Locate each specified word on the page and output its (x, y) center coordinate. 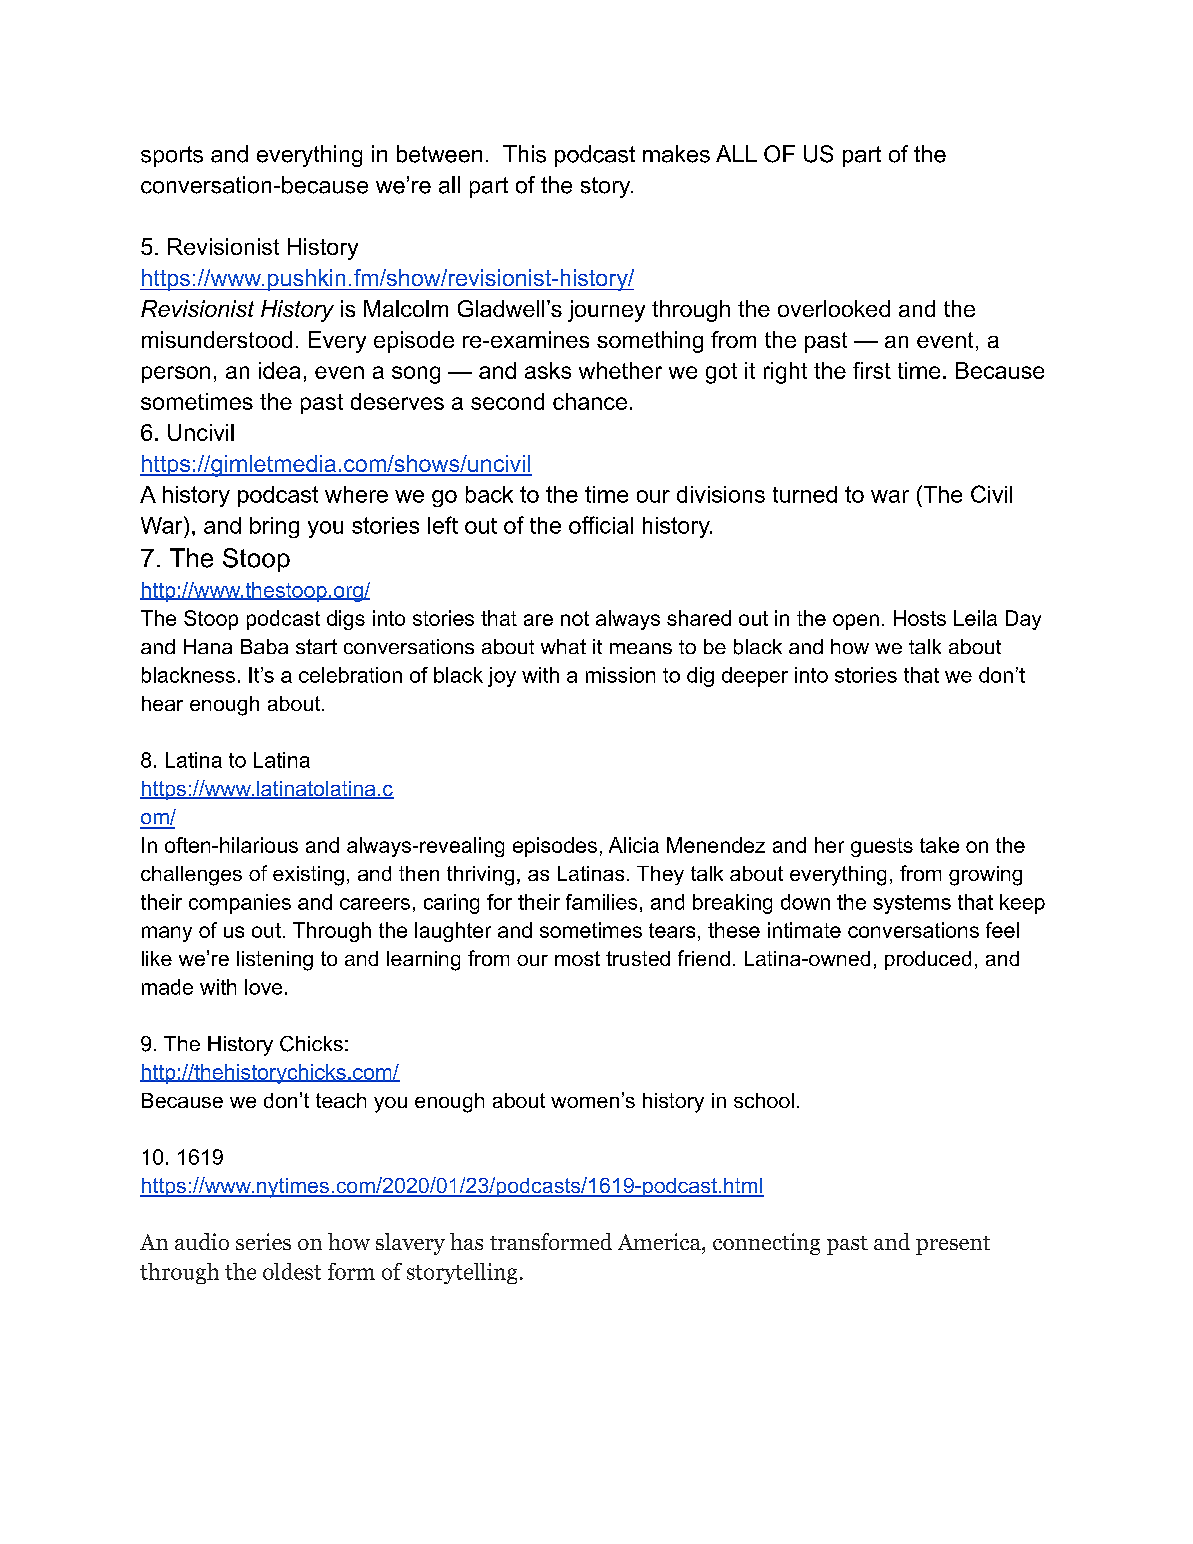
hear (162, 703)
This (524, 154)
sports (172, 156)
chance (590, 401)
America (660, 1241)
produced (928, 960)
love (263, 987)
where (356, 494)
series (263, 1241)
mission (620, 675)
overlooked (834, 308)
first (872, 370)
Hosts (920, 618)
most (577, 958)
